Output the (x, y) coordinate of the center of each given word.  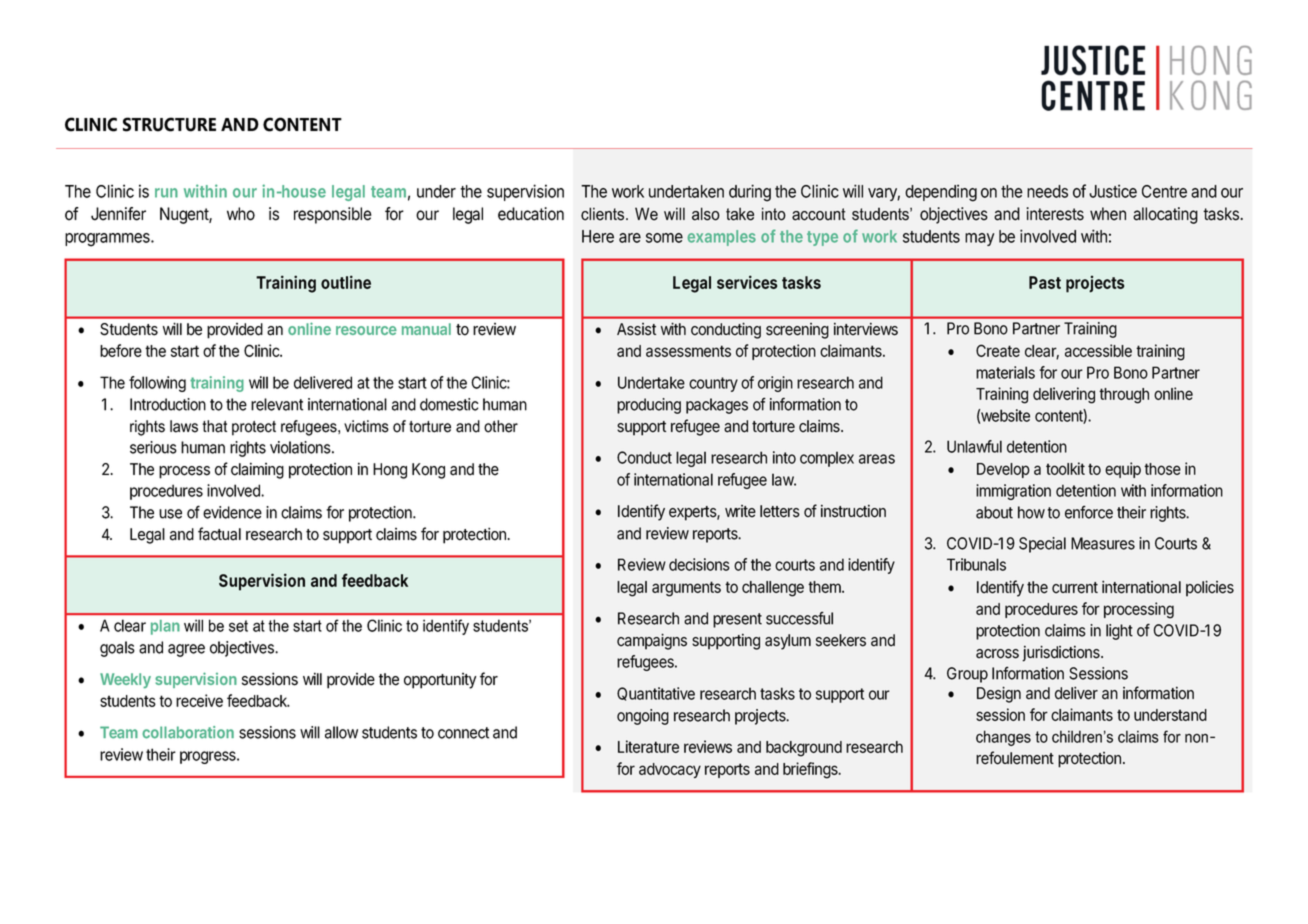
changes (1003, 738)
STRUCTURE (169, 124)
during (750, 193)
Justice (1113, 191)
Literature (648, 746)
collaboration (188, 732)
